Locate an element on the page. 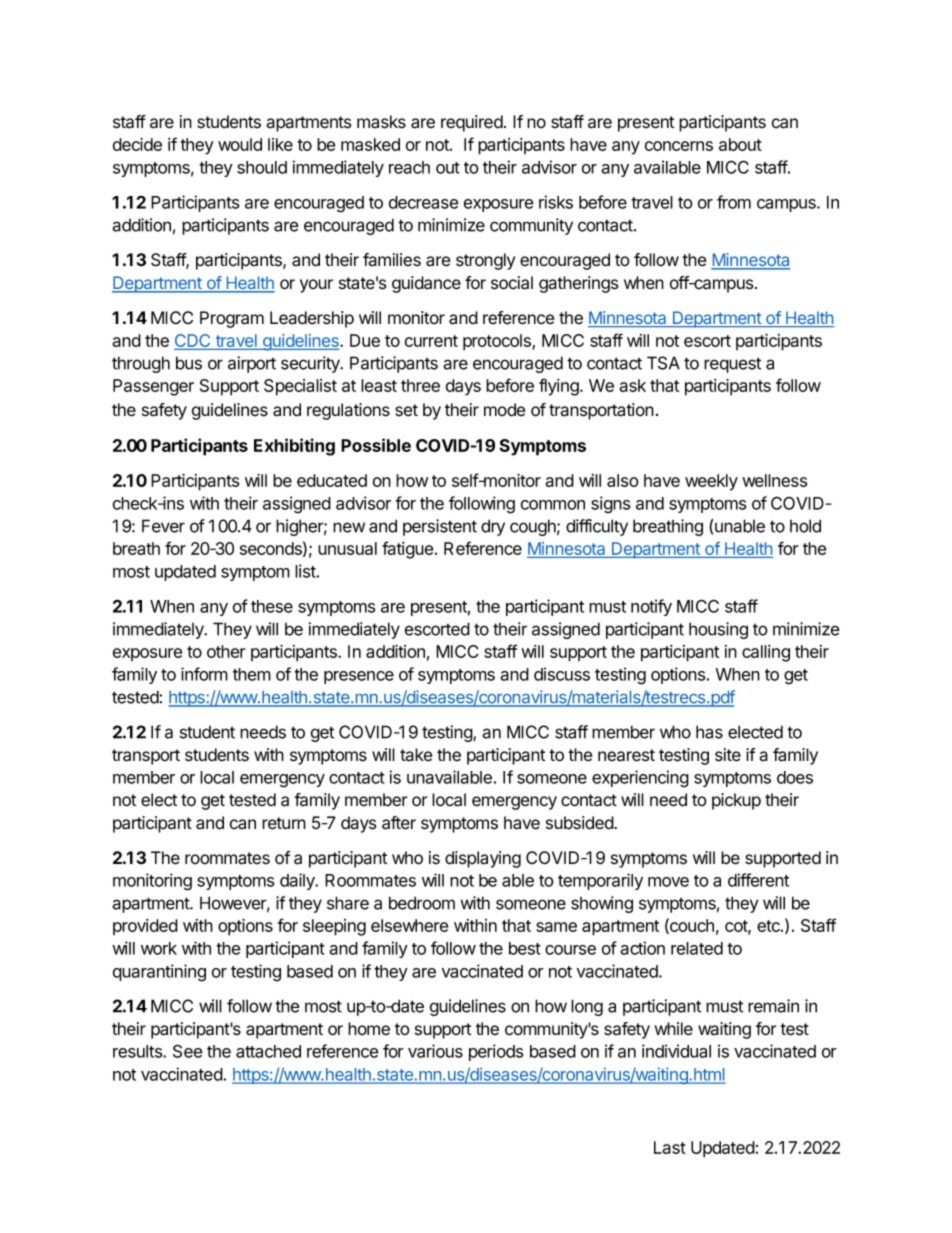 This document has width=952, height=1233. weekly is located at coordinates (711, 482).
